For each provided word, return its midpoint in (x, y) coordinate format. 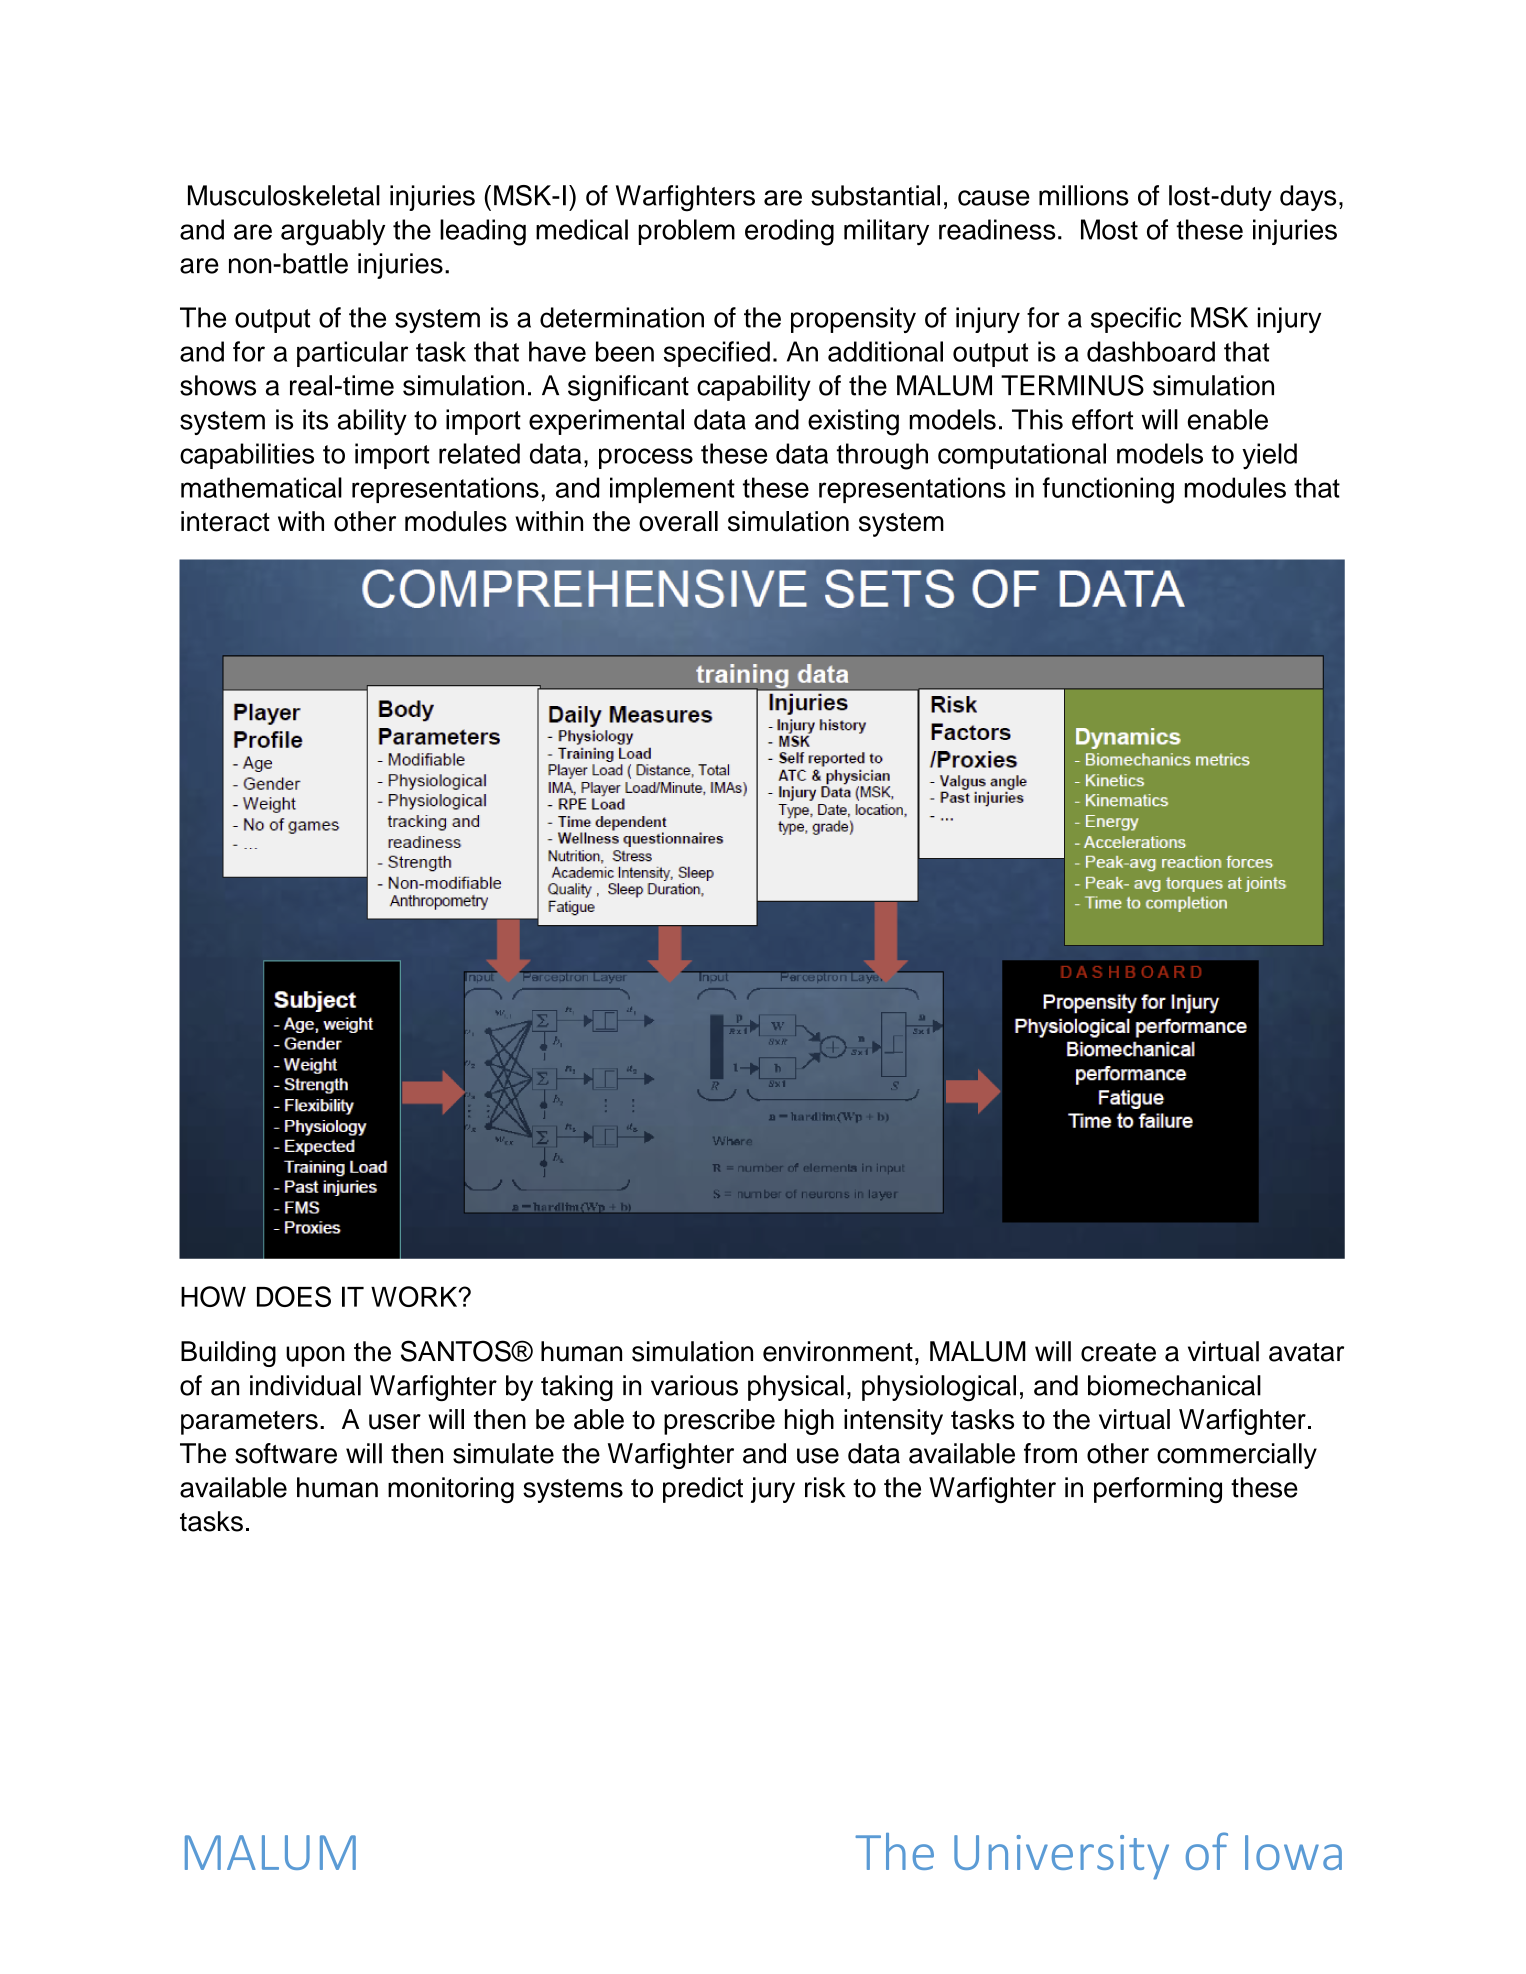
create (1118, 1352)
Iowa (1293, 1852)
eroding (789, 232)
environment (838, 1351)
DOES (294, 1296)
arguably (333, 232)
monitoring (451, 1490)
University (1061, 1857)
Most (1109, 229)
